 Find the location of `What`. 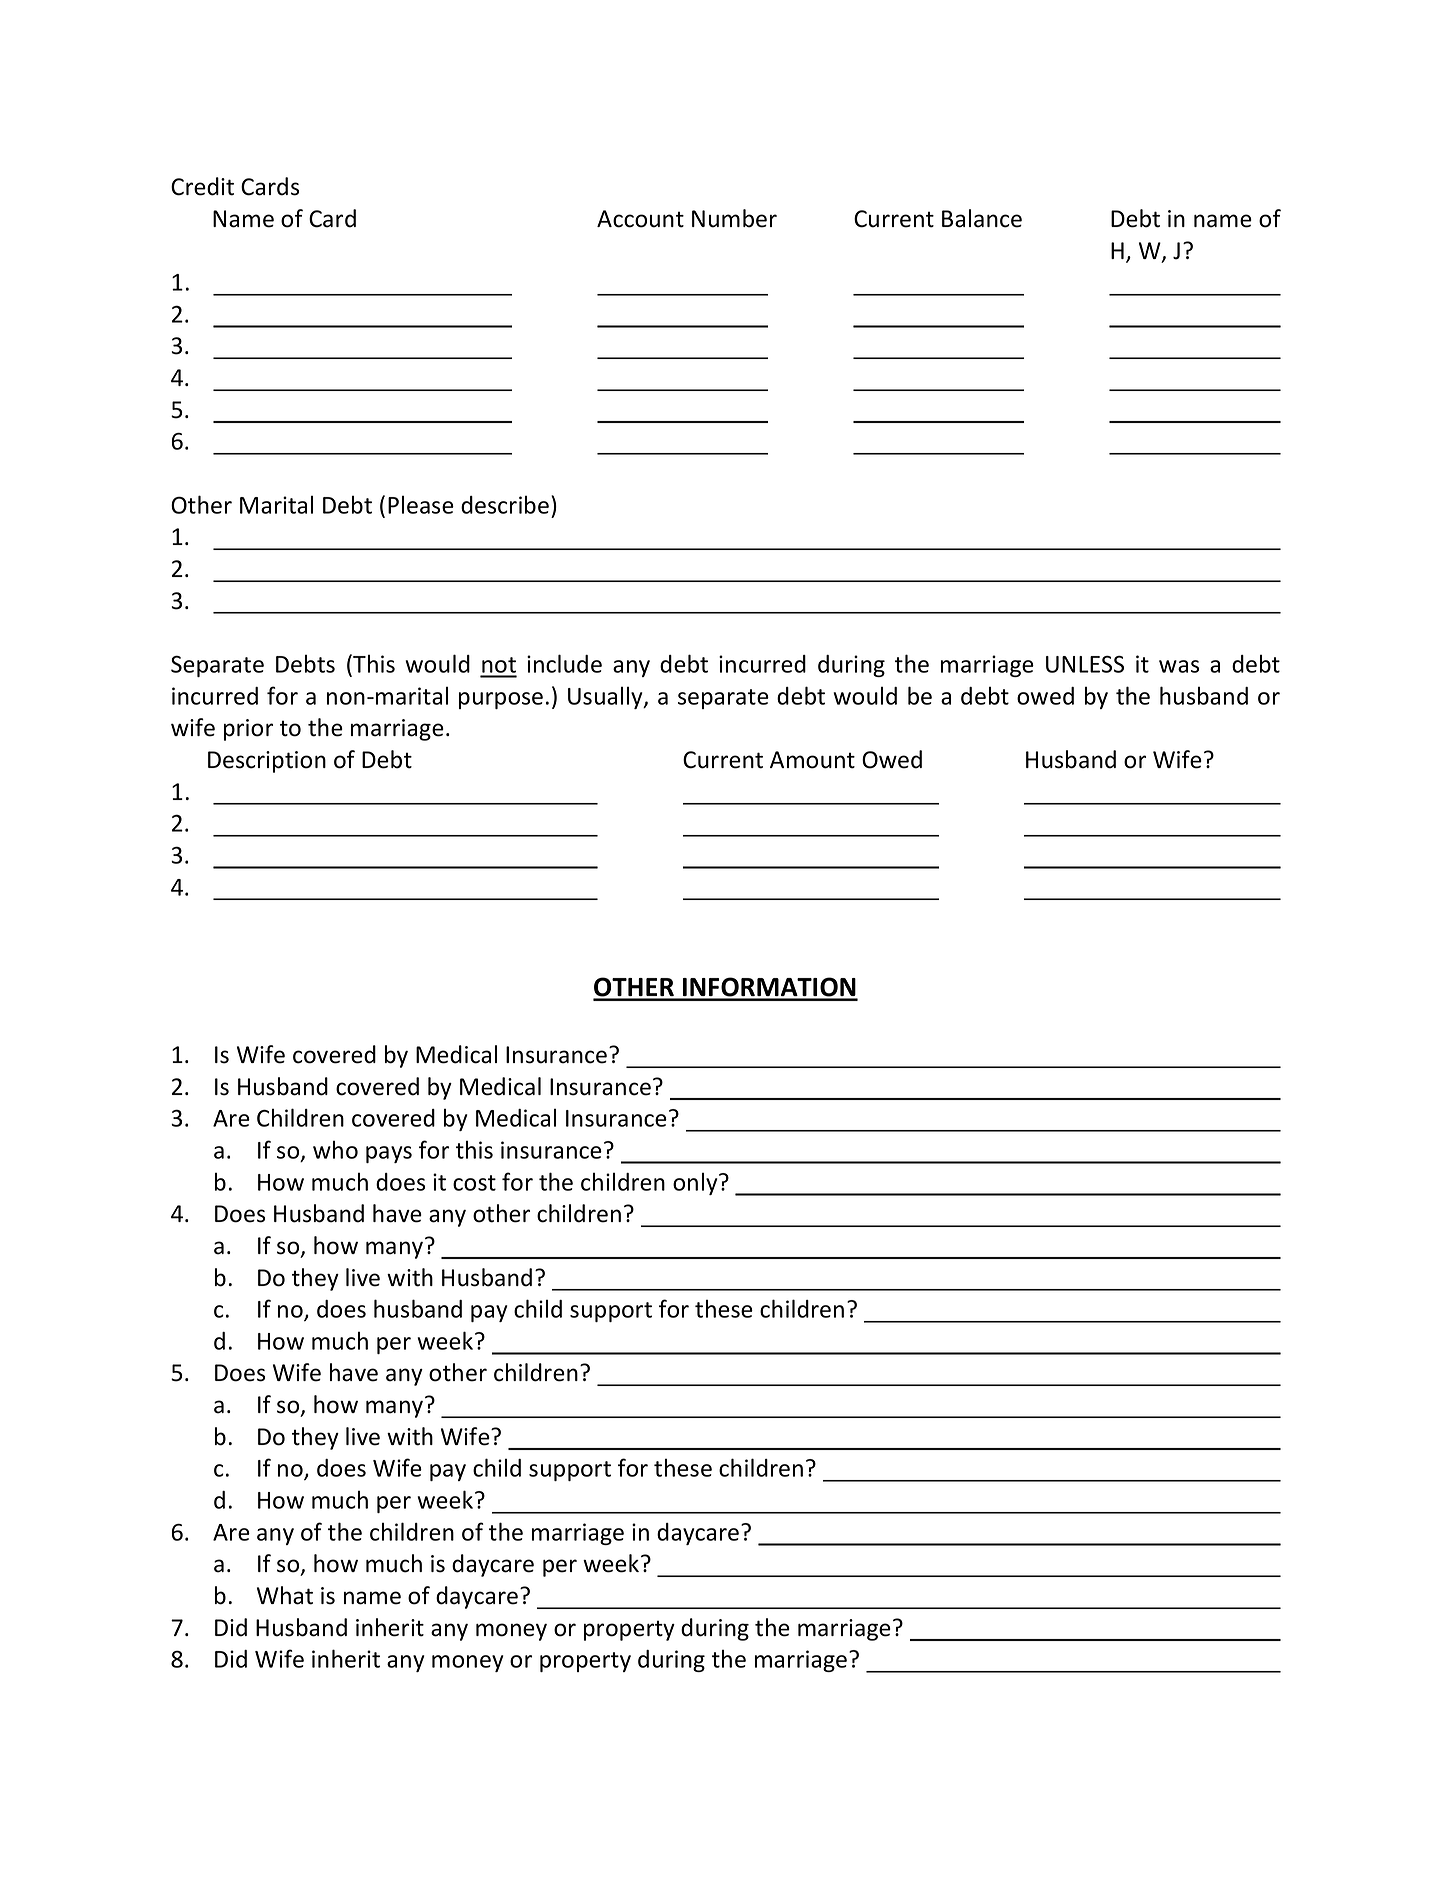

What is located at coordinates (285, 1595).
